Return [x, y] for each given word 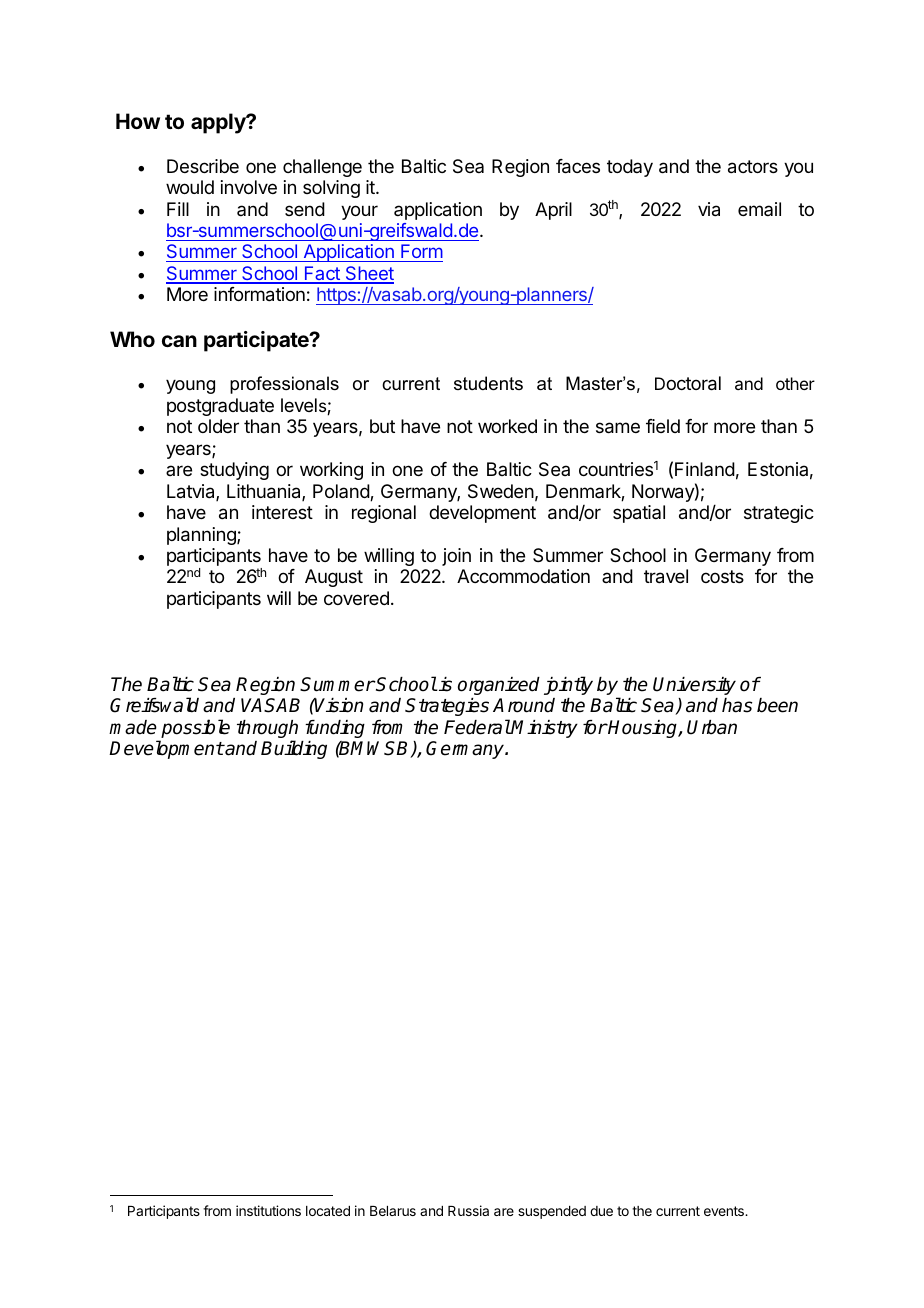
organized [499, 686]
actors [753, 167]
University [694, 686]
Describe [203, 166]
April [553, 211]
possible [194, 730]
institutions [268, 1210]
